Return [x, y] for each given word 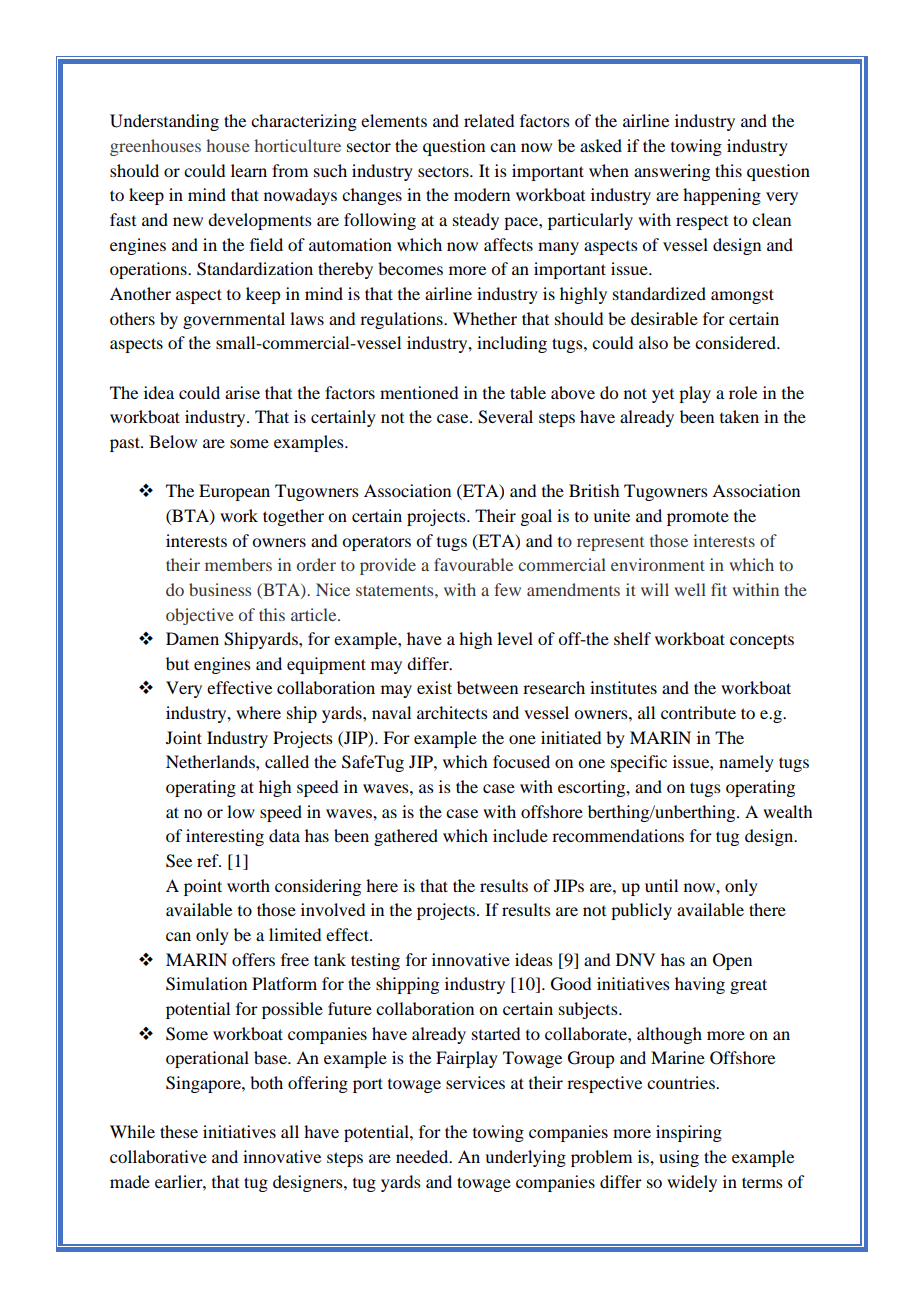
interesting [225, 837]
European [234, 492]
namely [746, 763]
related [489, 120]
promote [698, 519]
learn [249, 170]
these [179, 1131]
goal [536, 517]
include [520, 835]
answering [672, 172]
